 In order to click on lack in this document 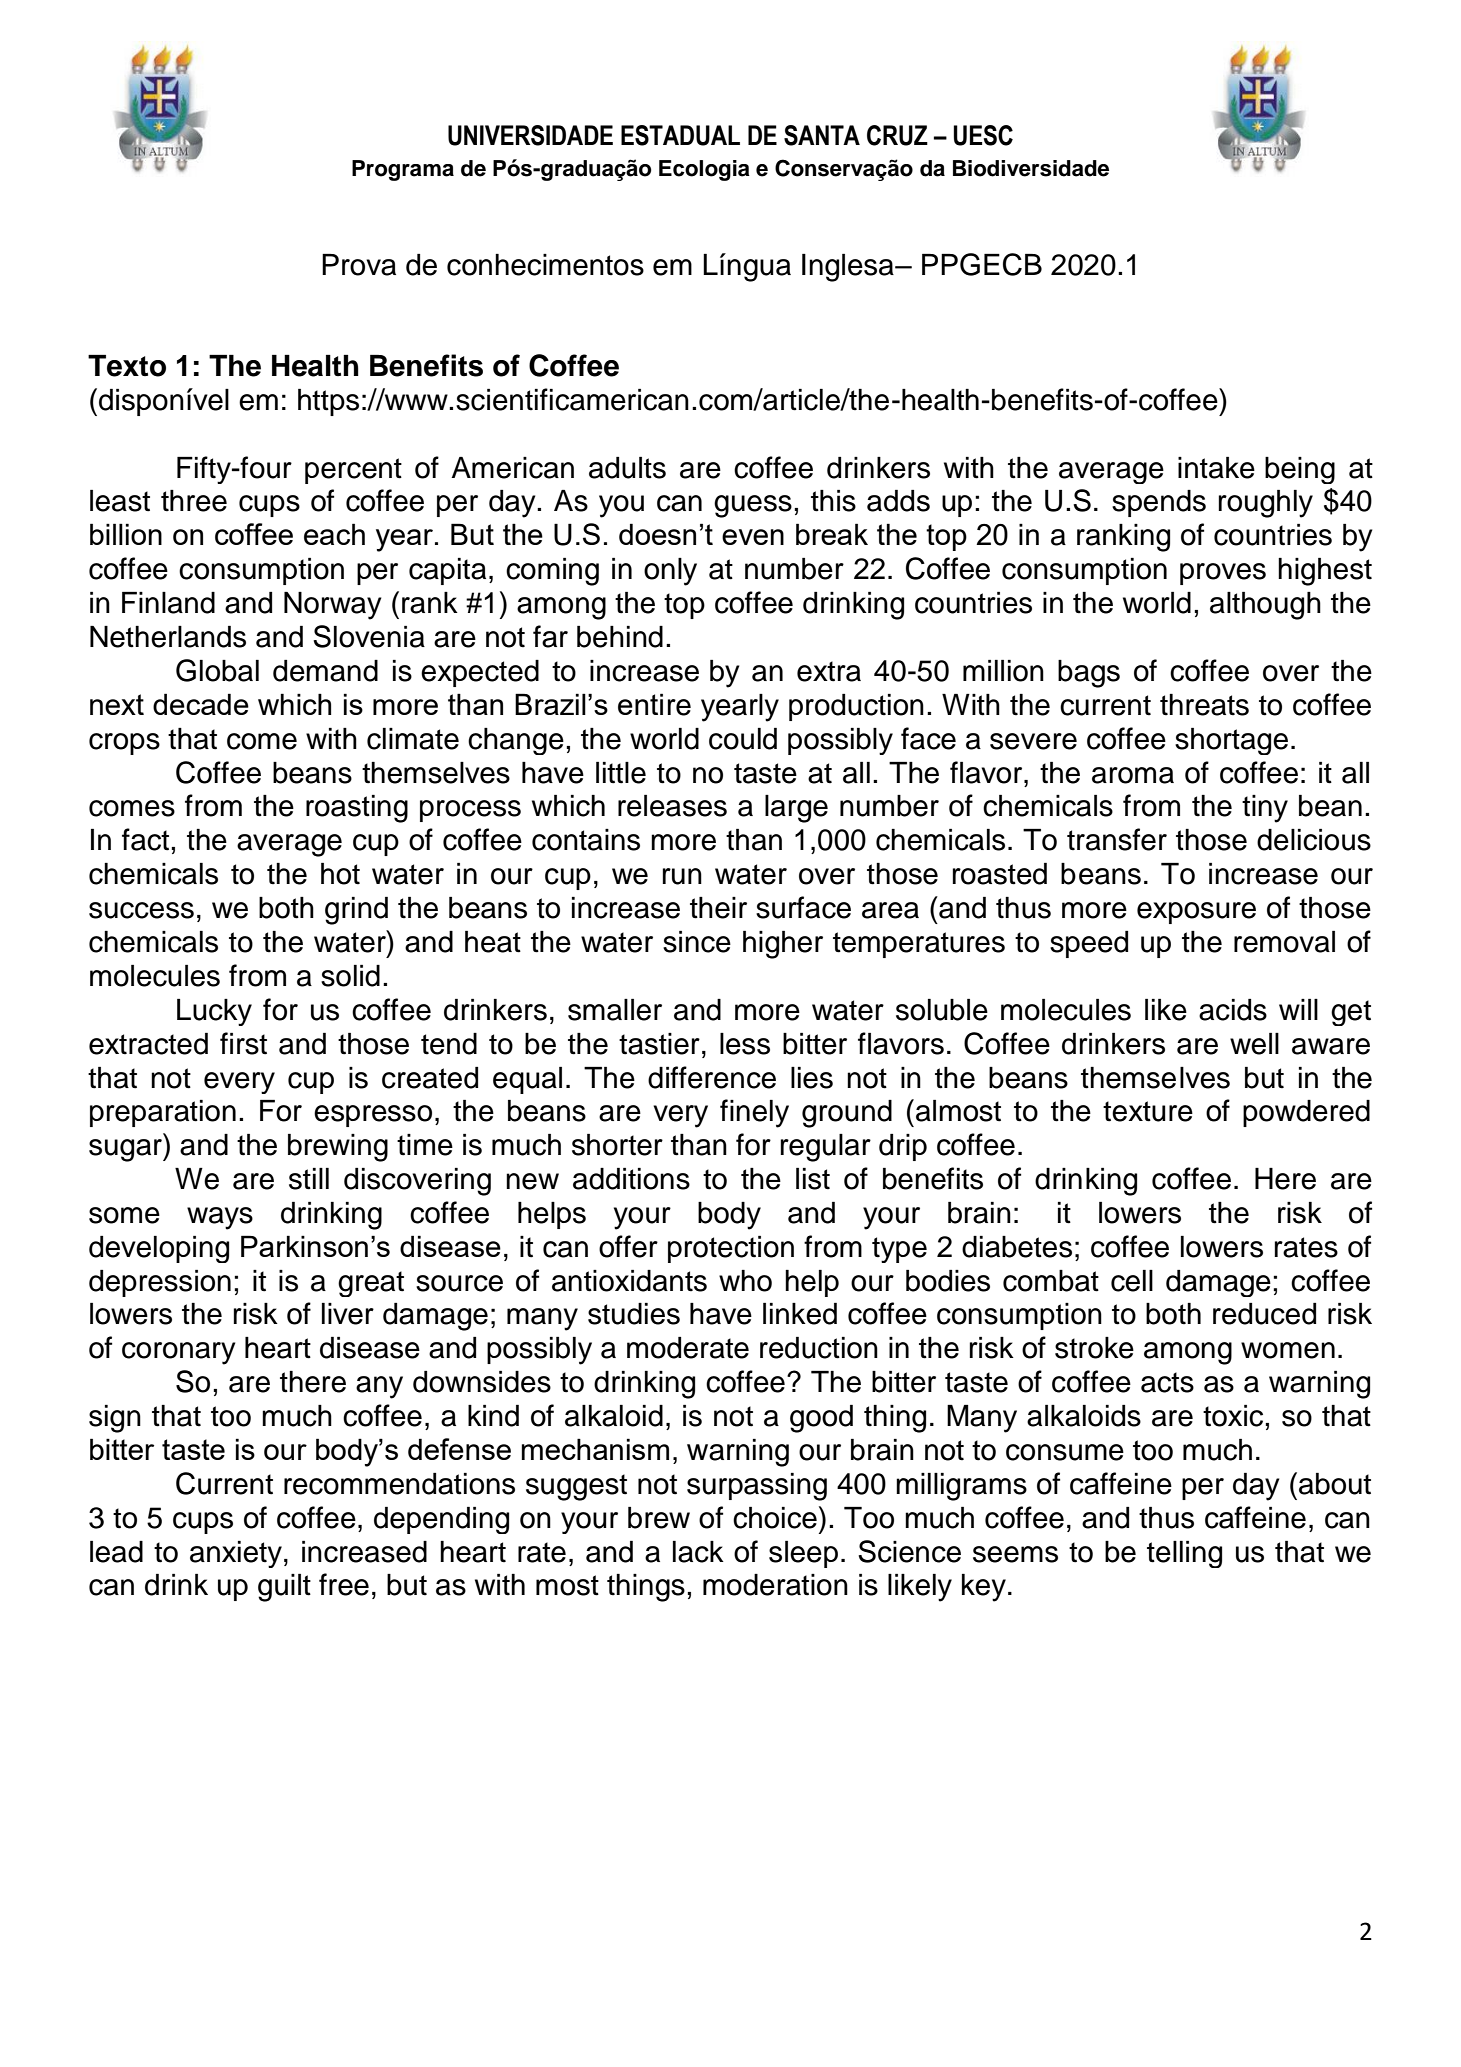, I will do `click(698, 1552)`.
